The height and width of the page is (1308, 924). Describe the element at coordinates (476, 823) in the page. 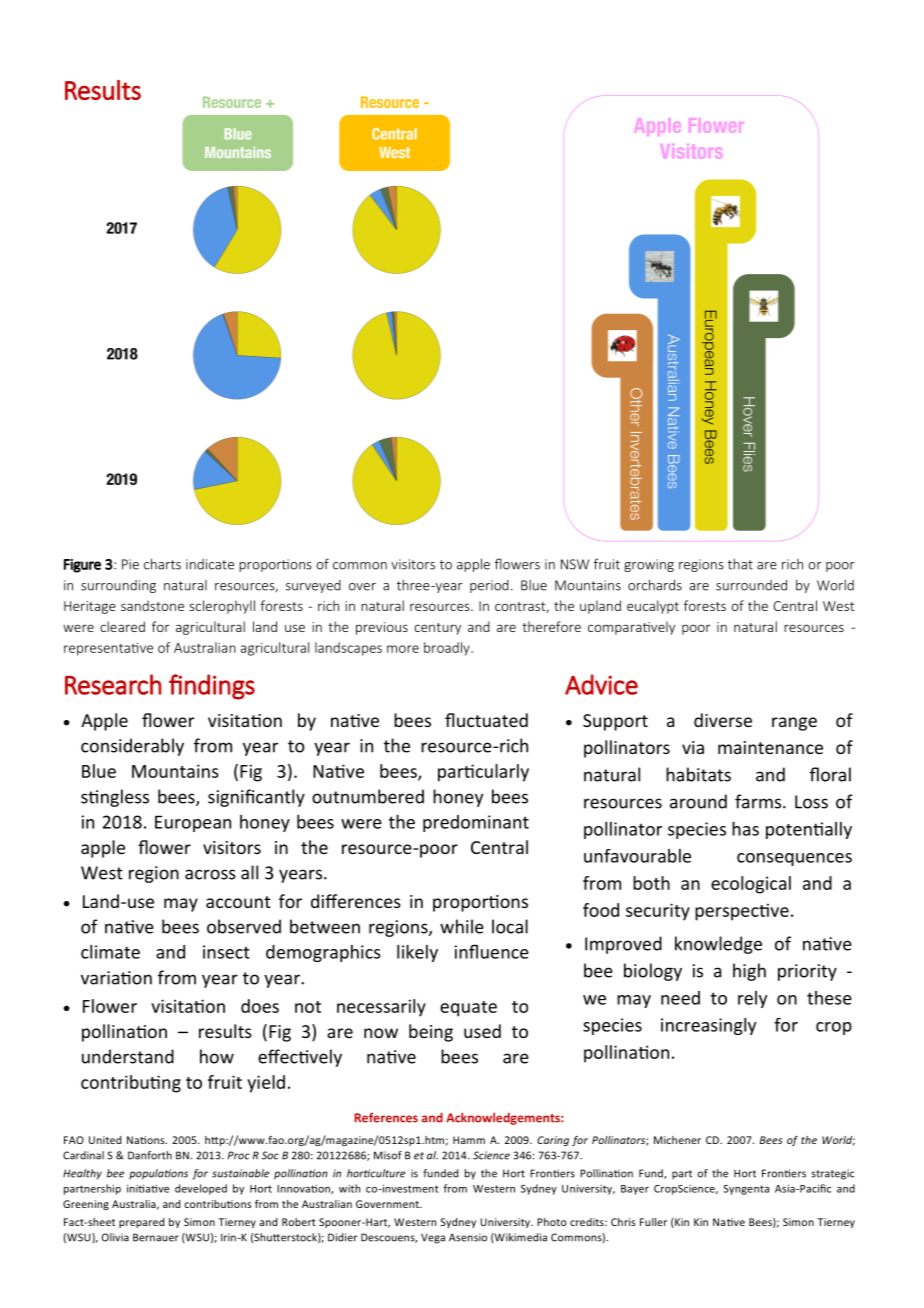

I see `predominant` at that location.
